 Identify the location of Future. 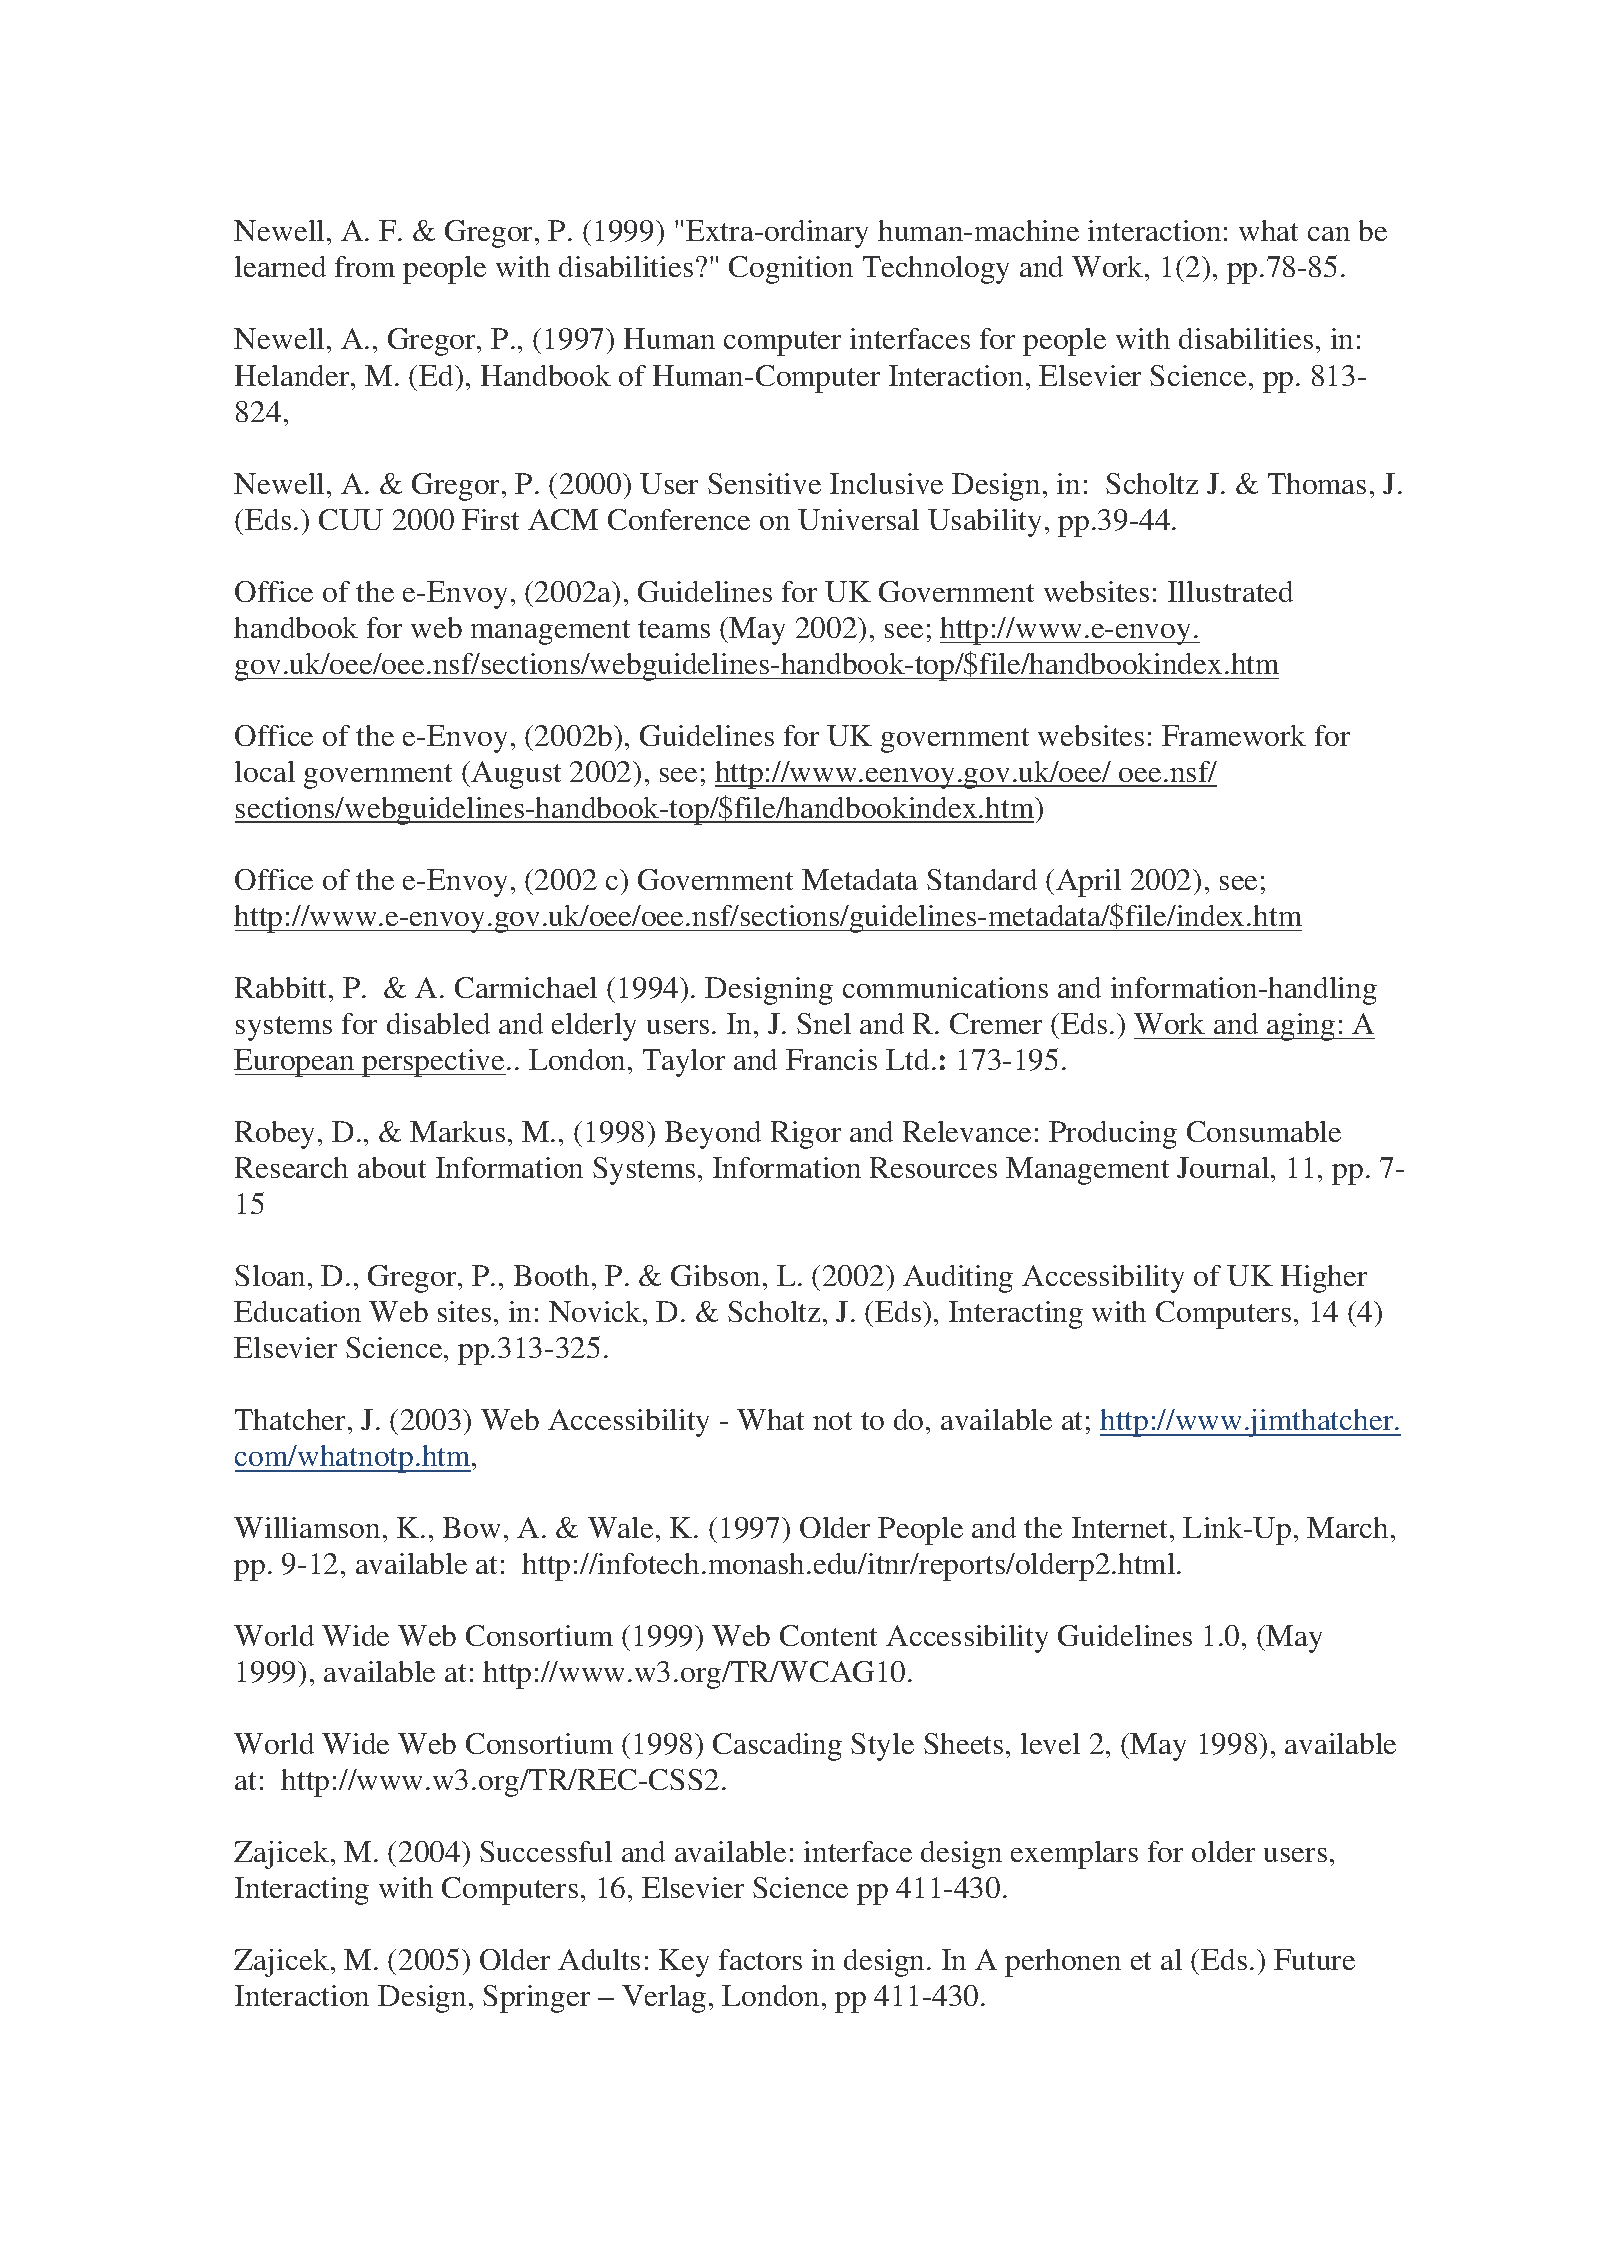
(1314, 1959).
